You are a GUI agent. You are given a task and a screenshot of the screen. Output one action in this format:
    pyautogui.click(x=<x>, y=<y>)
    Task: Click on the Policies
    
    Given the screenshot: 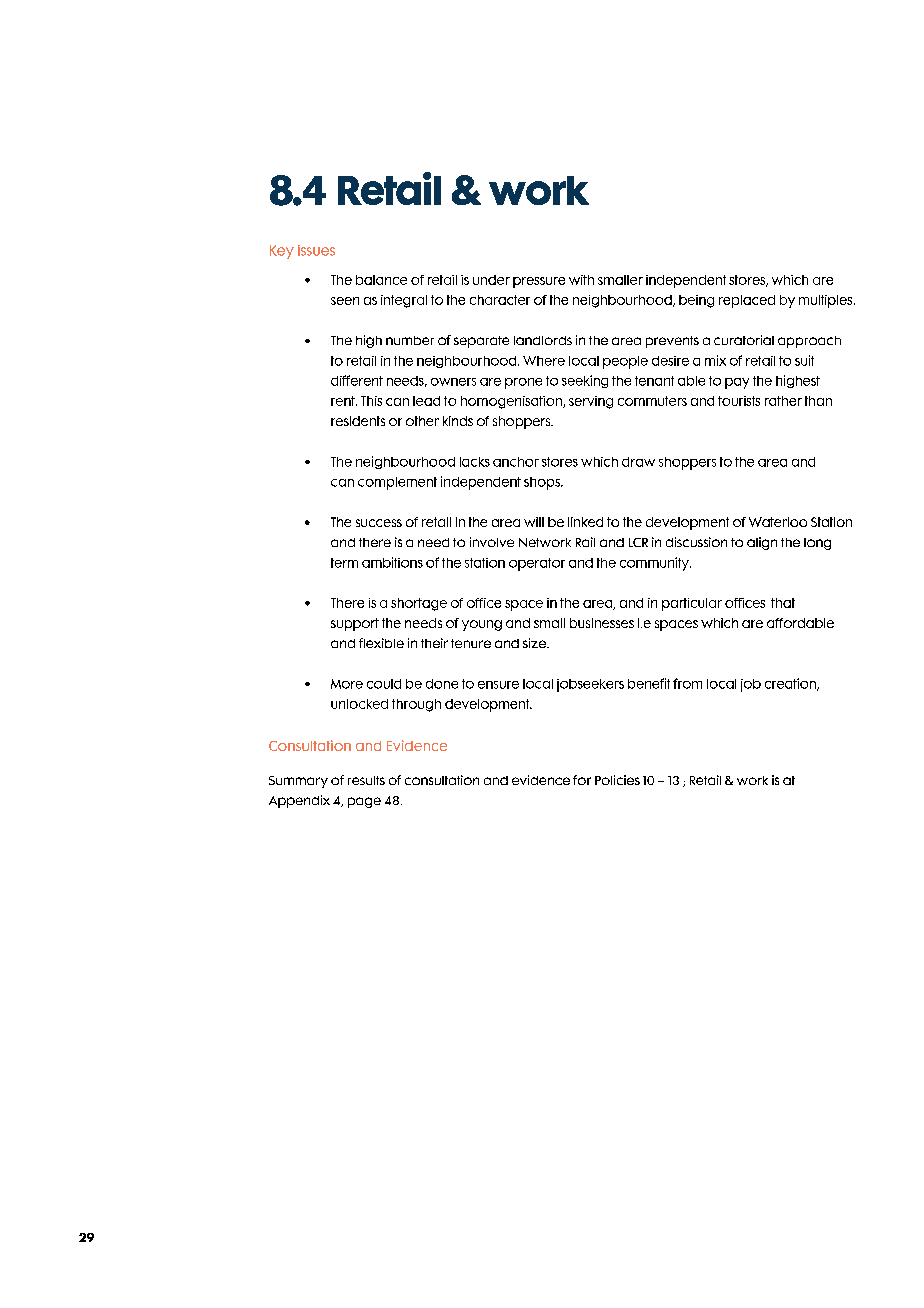 What is the action you would take?
    pyautogui.click(x=617, y=780)
